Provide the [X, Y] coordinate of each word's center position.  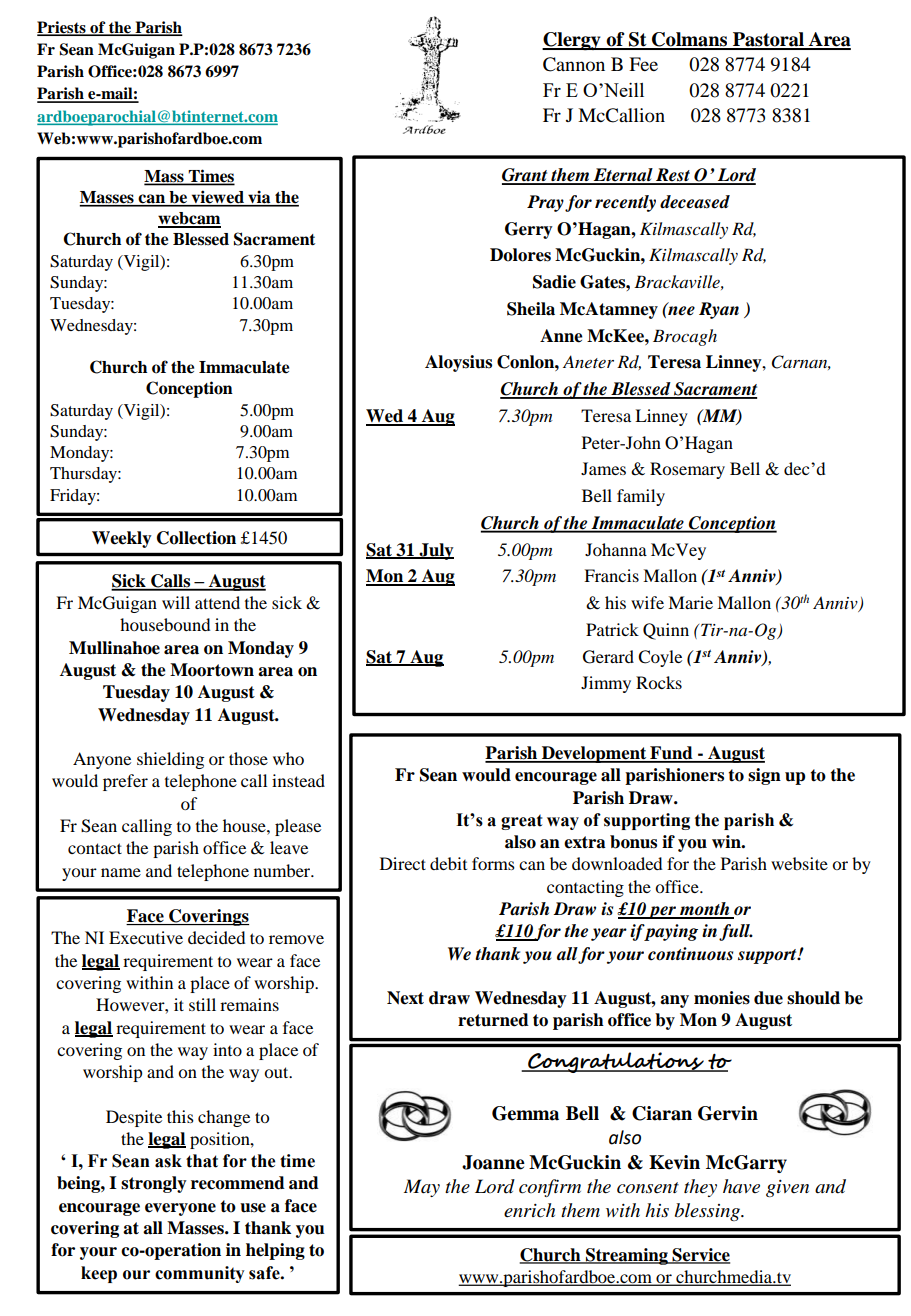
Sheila [531, 309]
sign [764, 776]
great [521, 822]
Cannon [574, 64]
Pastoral [769, 40]
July [435, 551]
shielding [170, 760]
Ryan [719, 310]
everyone [180, 1209]
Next [405, 998]
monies [722, 998]
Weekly [122, 539]
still [202, 1004]
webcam [189, 219]
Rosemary [687, 470]
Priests [62, 28]
